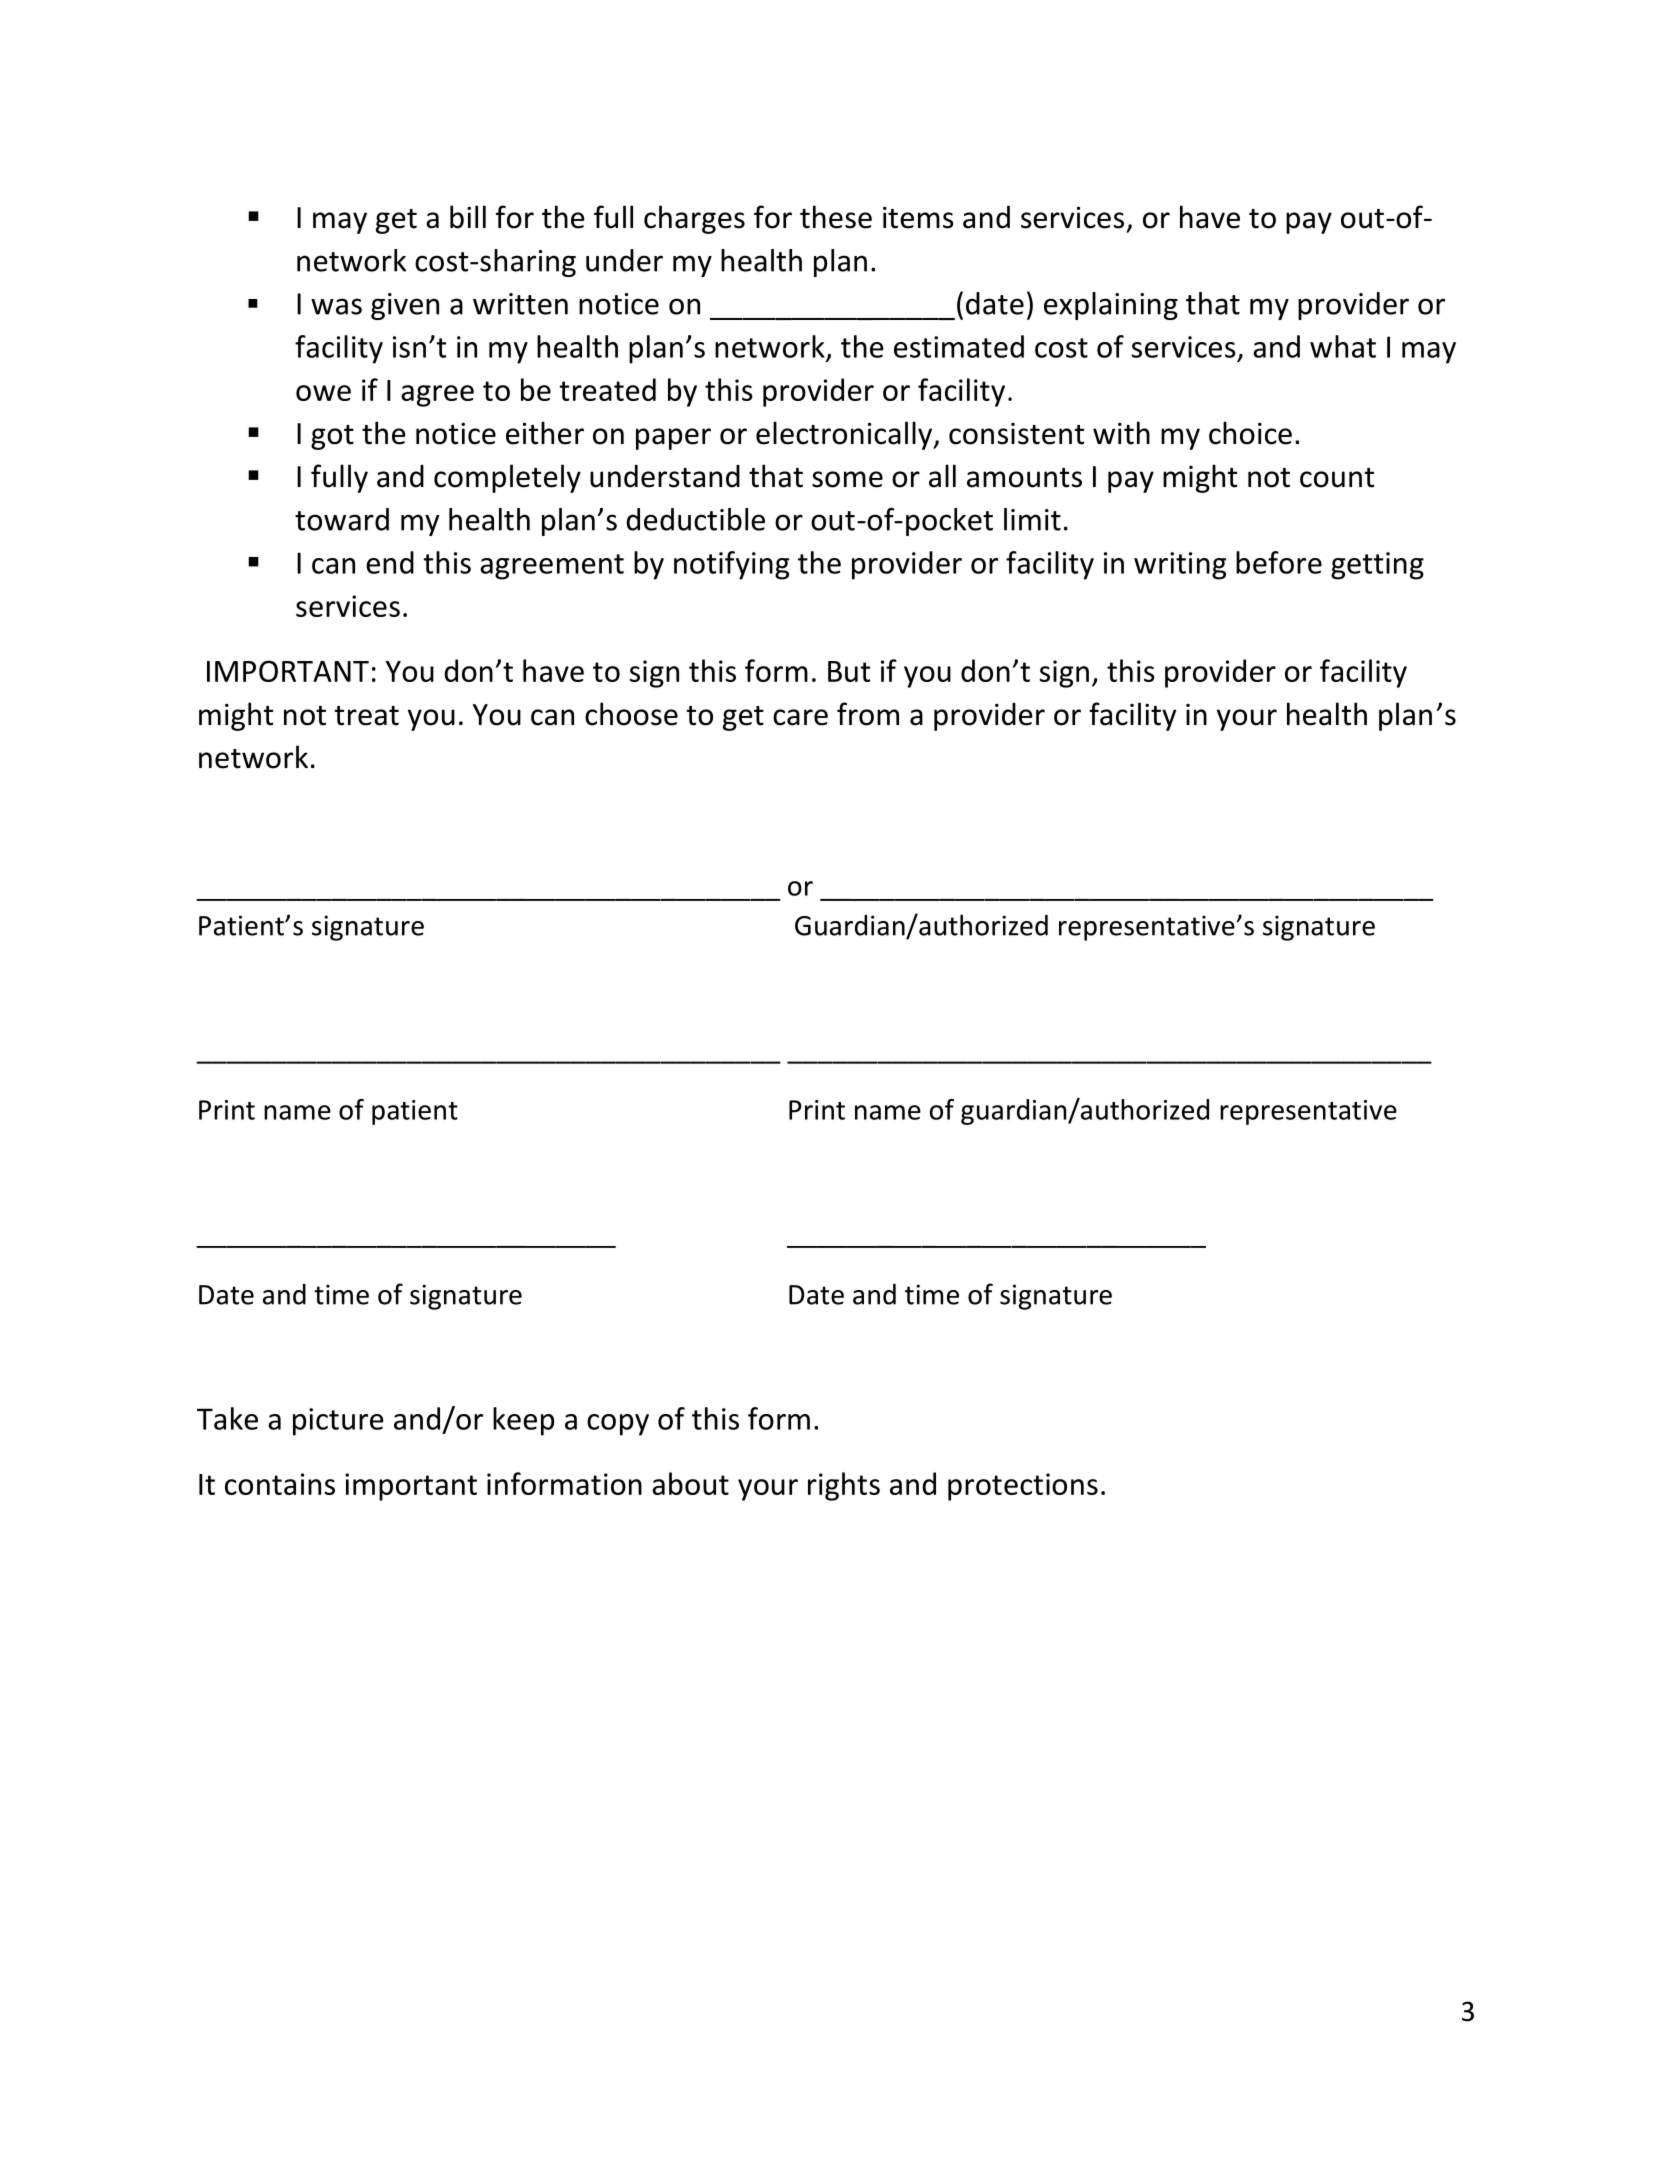 Image resolution: width=1672 pixels, height=2164 pixels. Describe the element at coordinates (836, 217) in the screenshot. I see `these` at that location.
